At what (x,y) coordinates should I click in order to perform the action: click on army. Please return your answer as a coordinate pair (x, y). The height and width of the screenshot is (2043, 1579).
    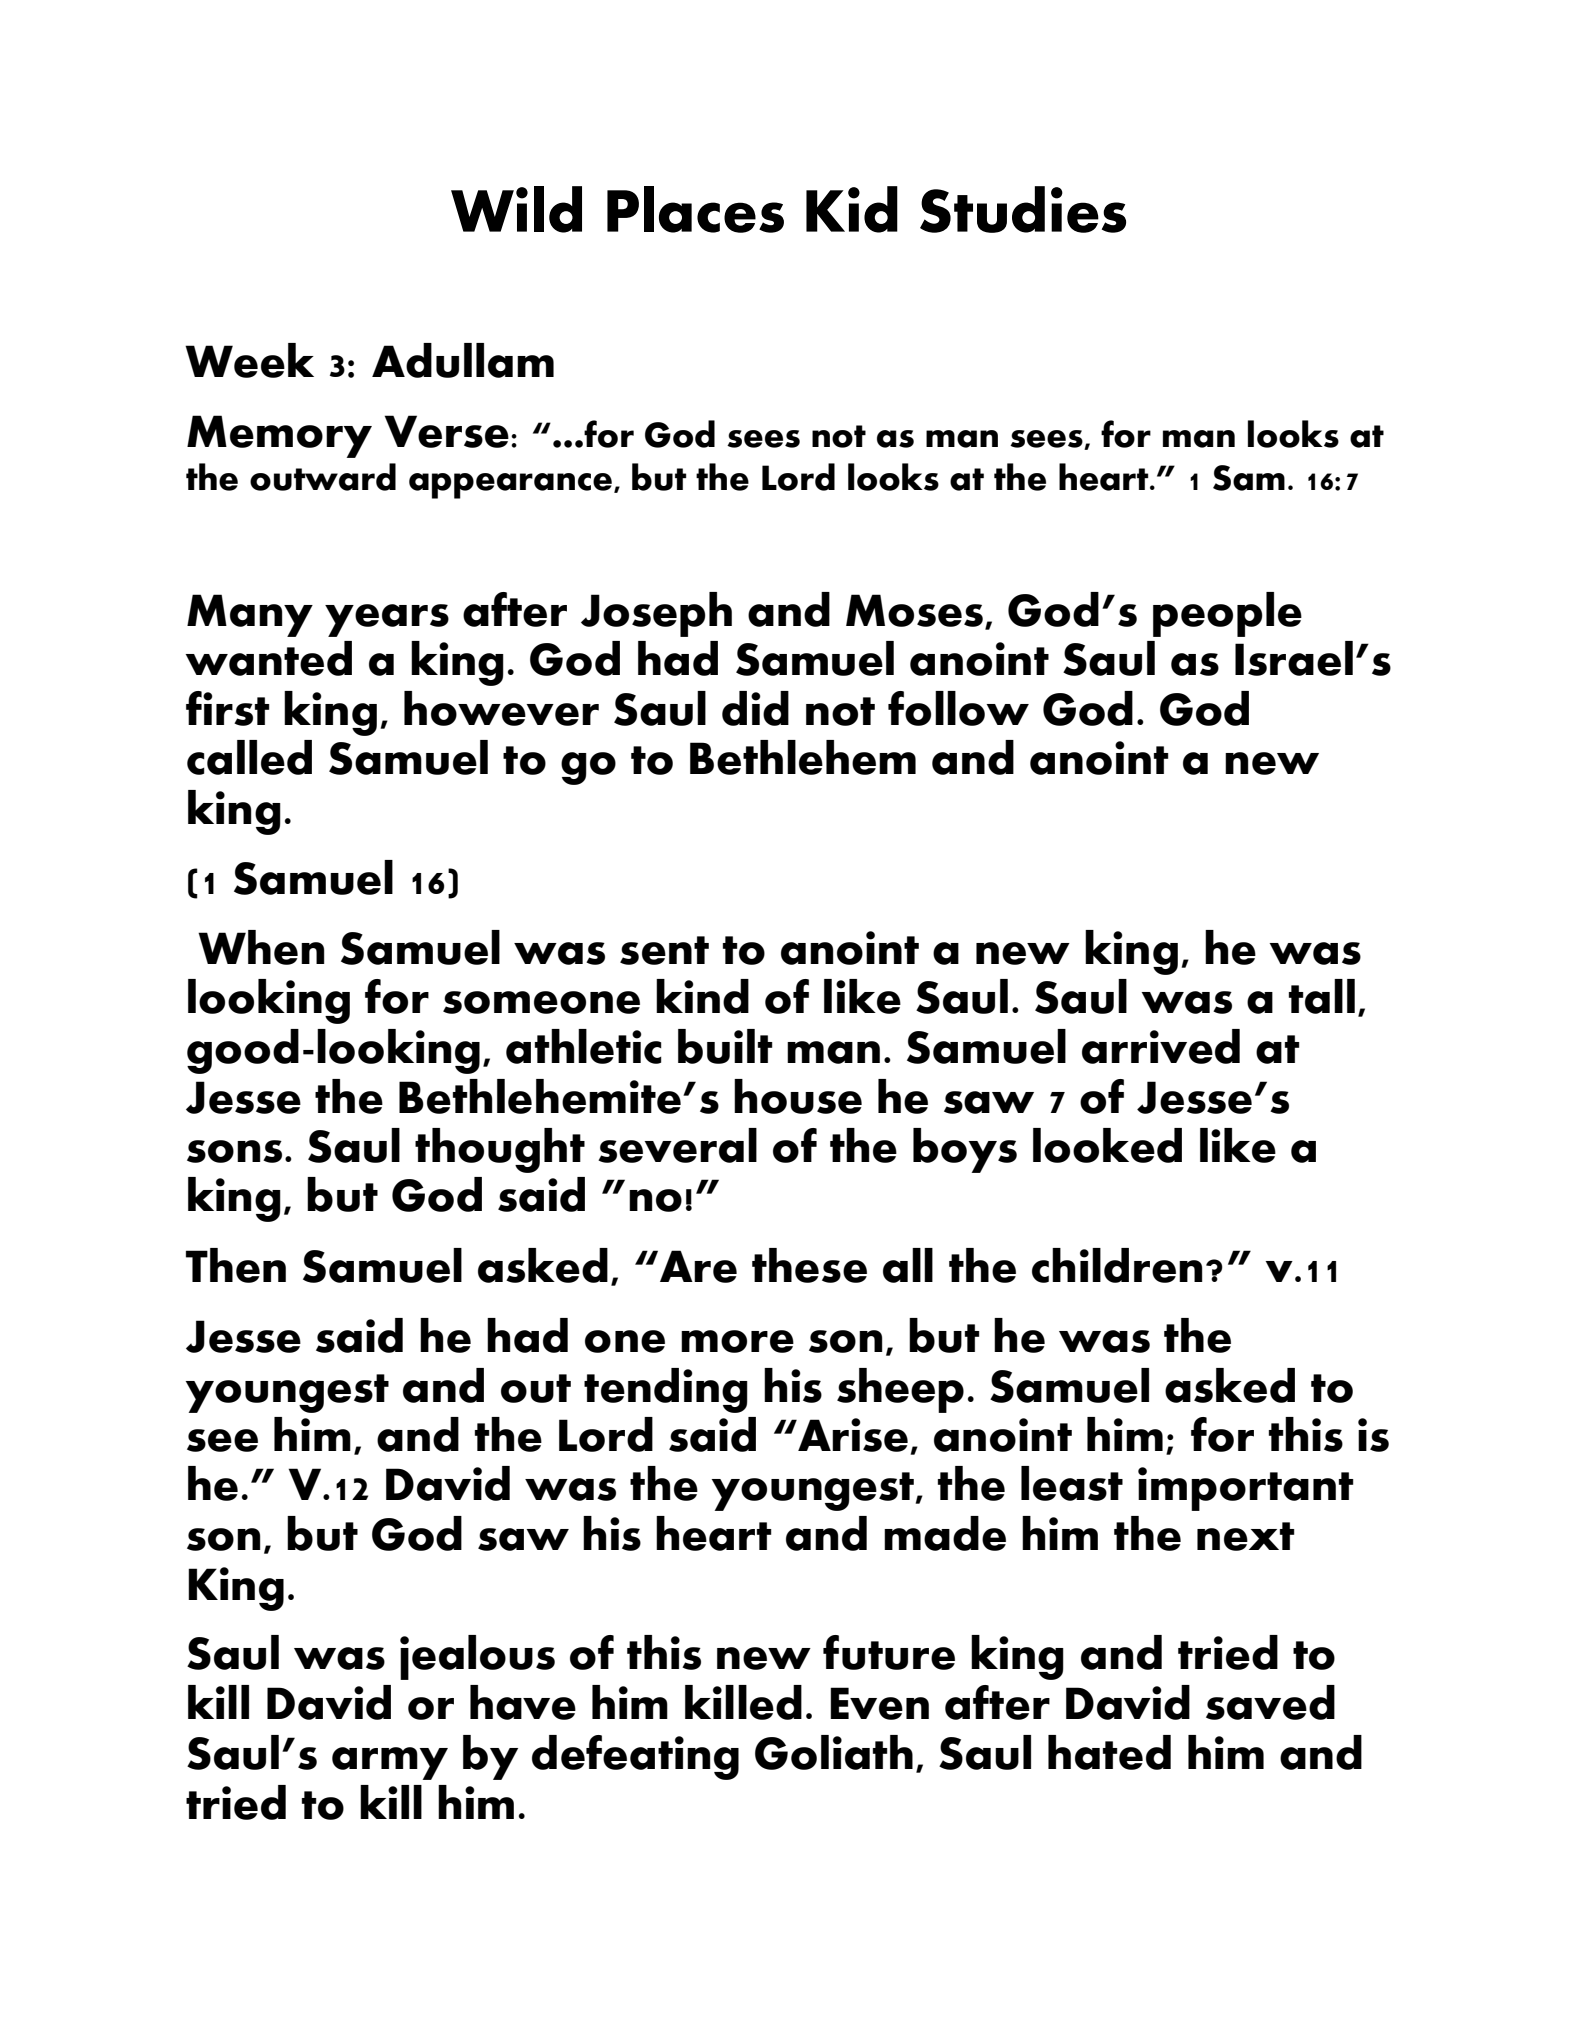
    Looking at the image, I should click on (390, 1763).
